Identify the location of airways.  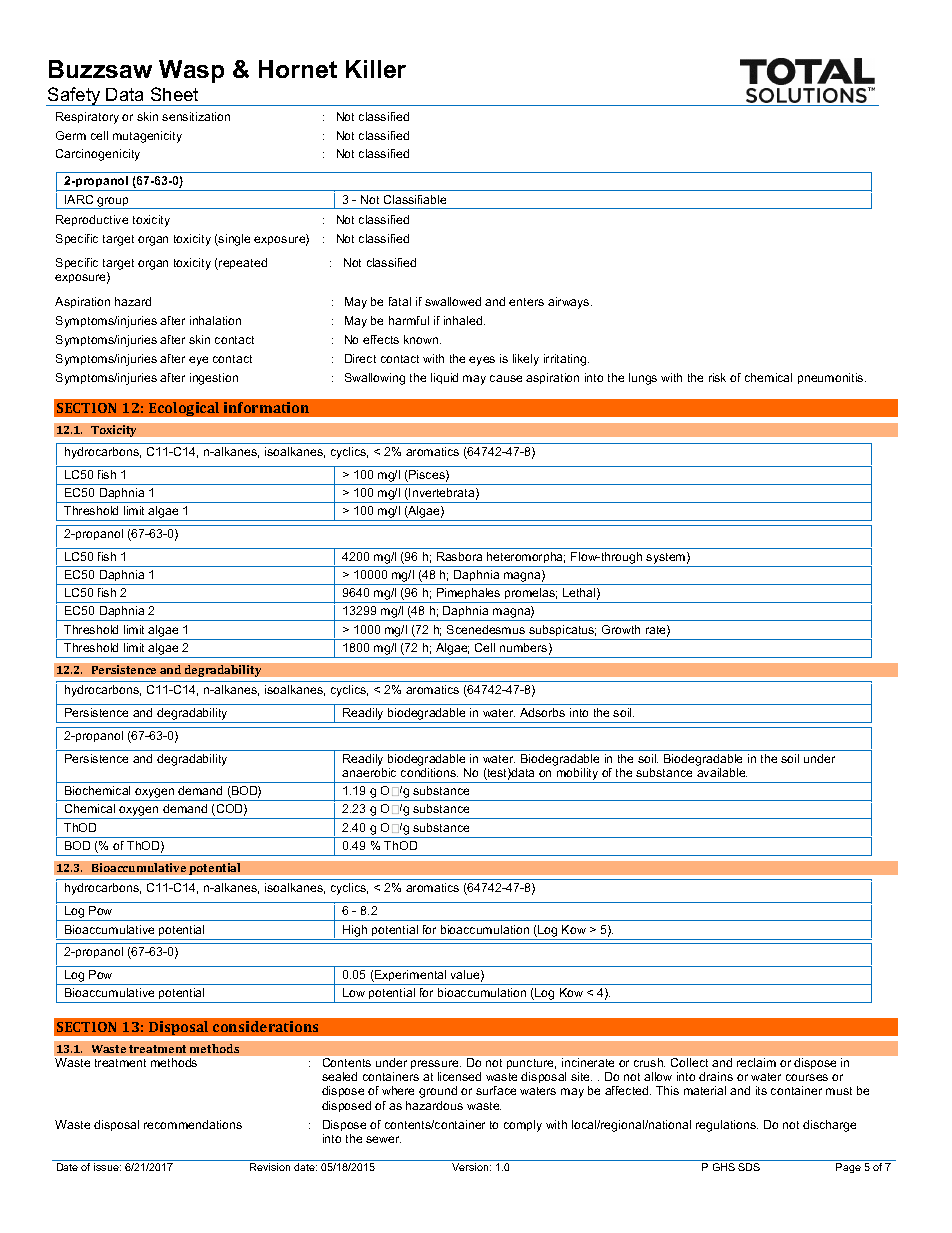
(570, 303).
